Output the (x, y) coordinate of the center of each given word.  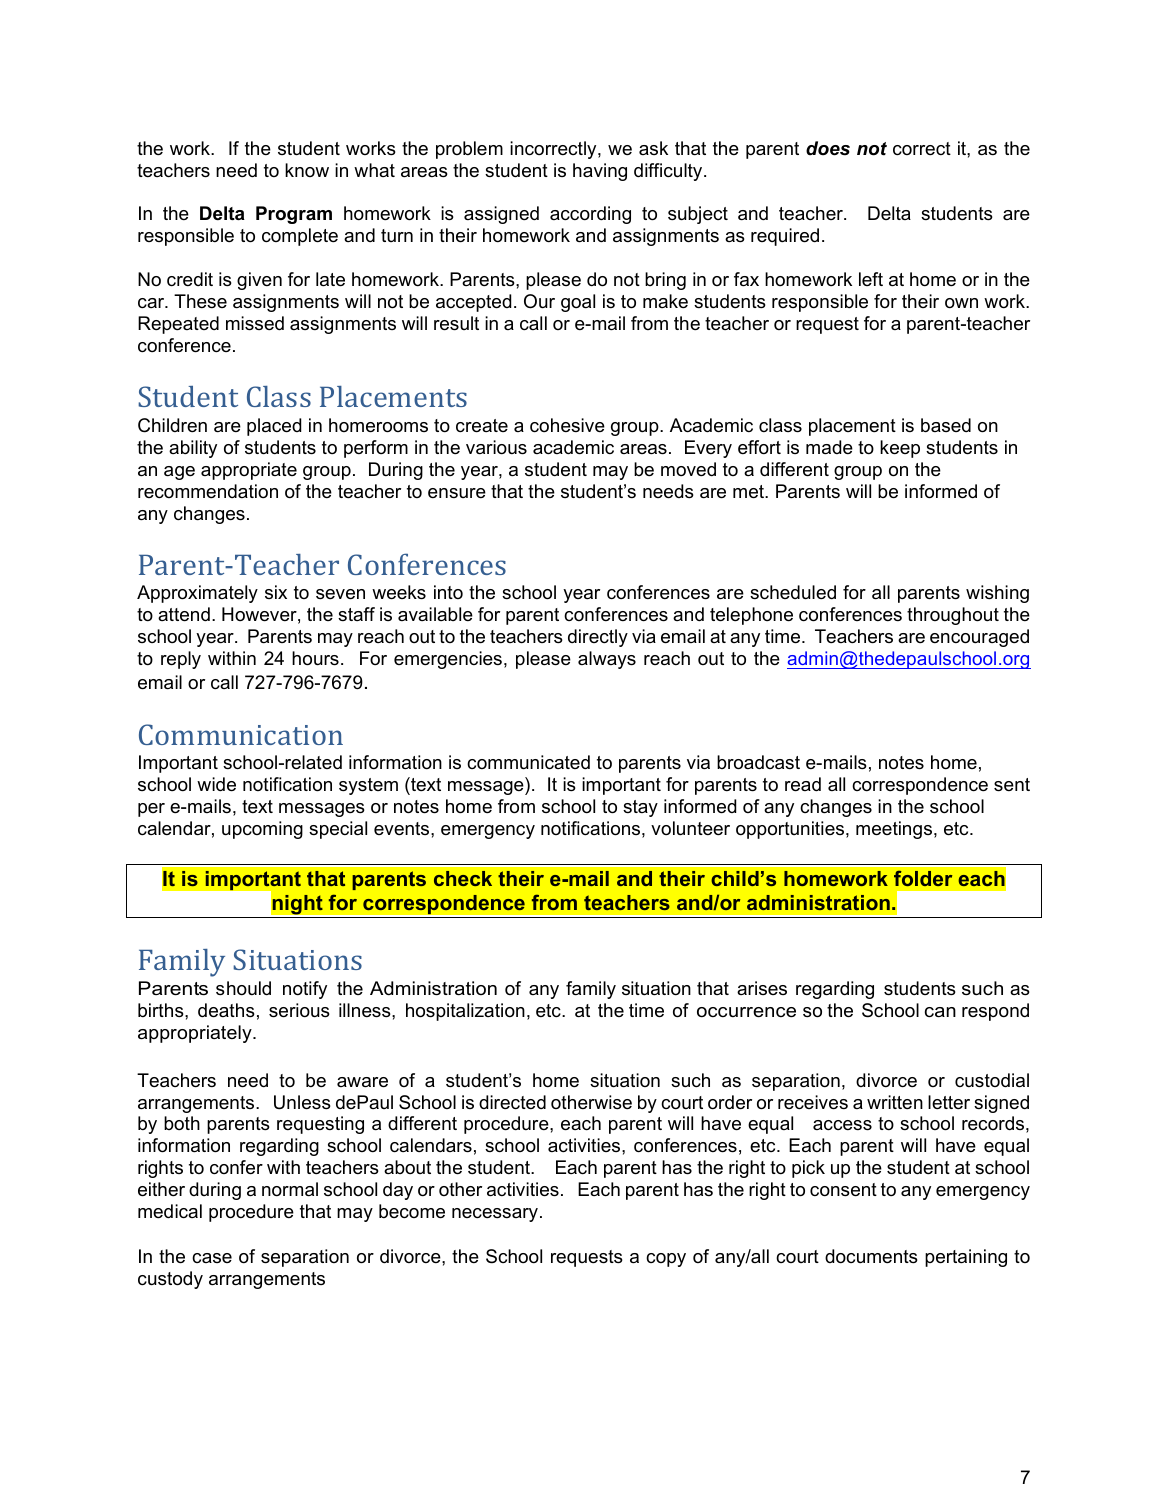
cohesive (567, 425)
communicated (528, 762)
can (940, 1012)
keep (900, 449)
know (307, 170)
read (803, 784)
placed (274, 427)
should (243, 988)
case (212, 1258)
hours (315, 658)
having (600, 172)
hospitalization (465, 1012)
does (828, 148)
